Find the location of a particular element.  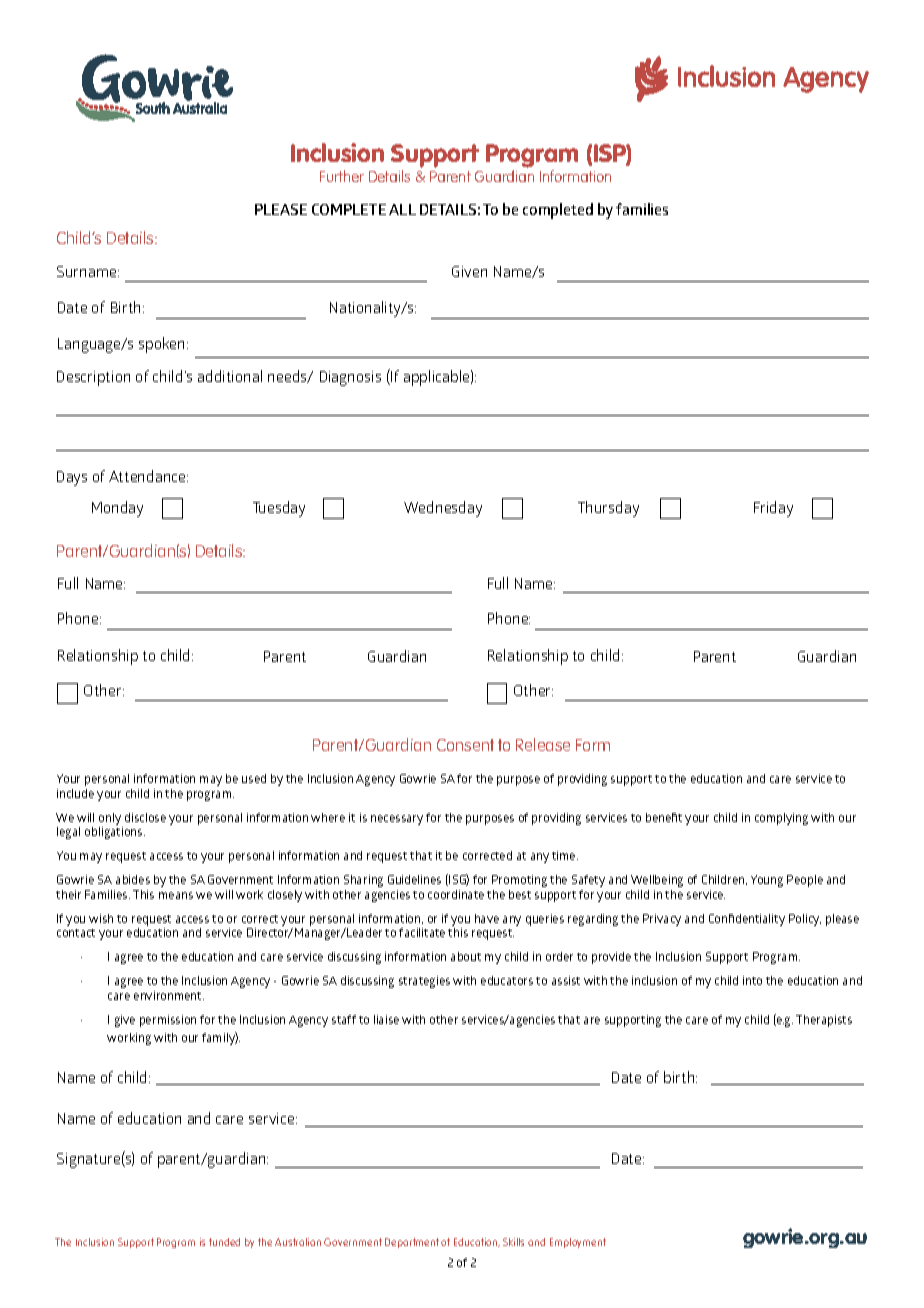

Department is located at coordinates (412, 1243).
